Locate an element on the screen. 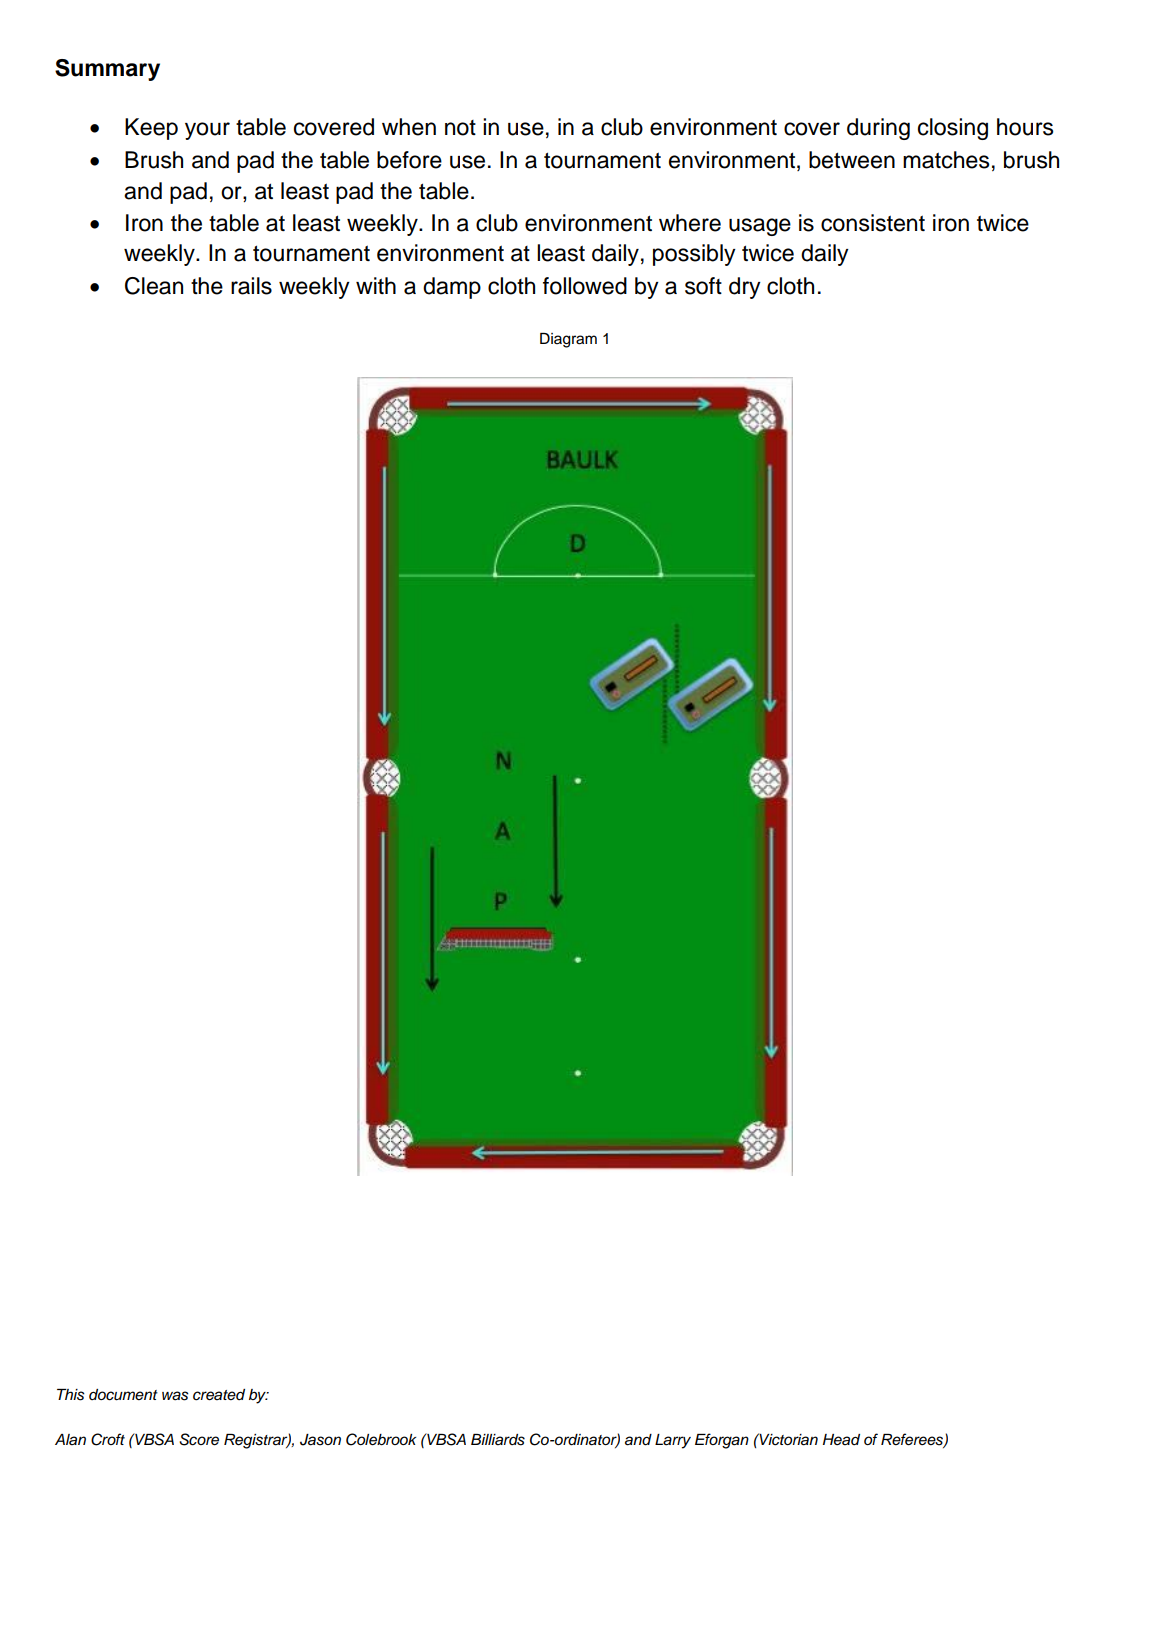 The image size is (1150, 1627). Billiards is located at coordinates (498, 1440).
